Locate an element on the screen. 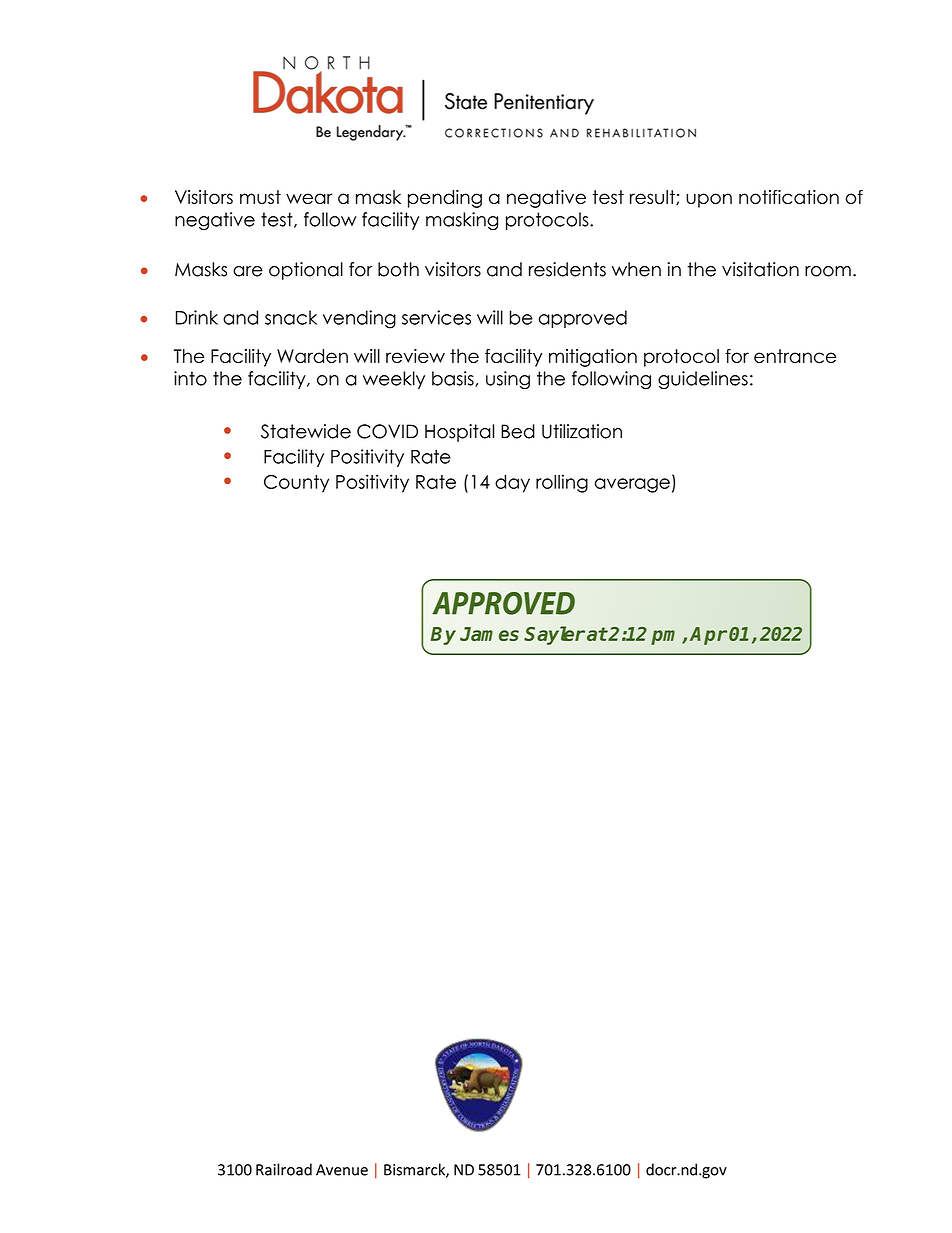 The image size is (952, 1233). Hospital is located at coordinates (459, 433).
